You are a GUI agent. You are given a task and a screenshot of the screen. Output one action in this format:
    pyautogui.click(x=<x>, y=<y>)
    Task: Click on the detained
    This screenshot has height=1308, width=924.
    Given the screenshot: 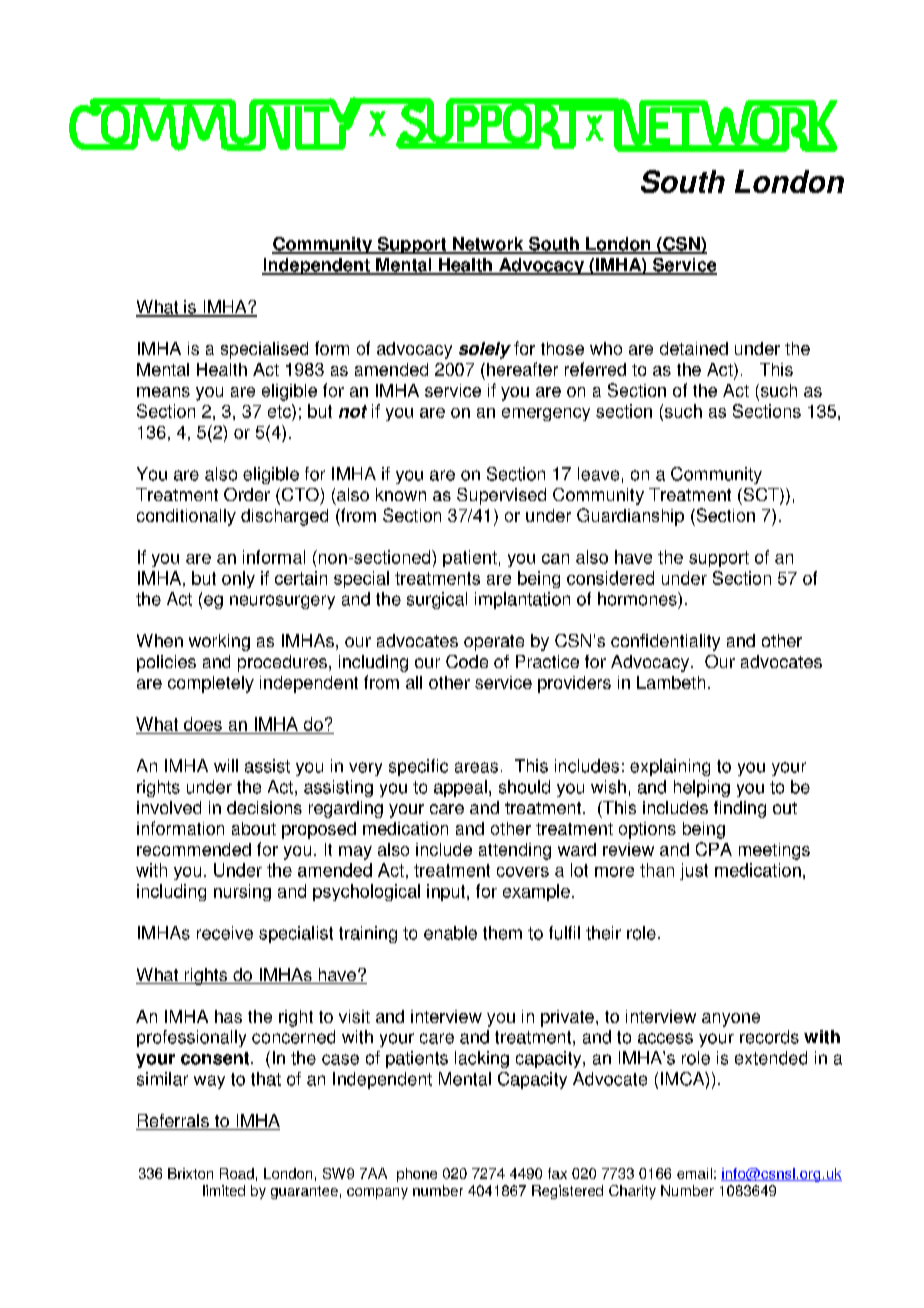 What is the action you would take?
    pyautogui.click(x=694, y=348)
